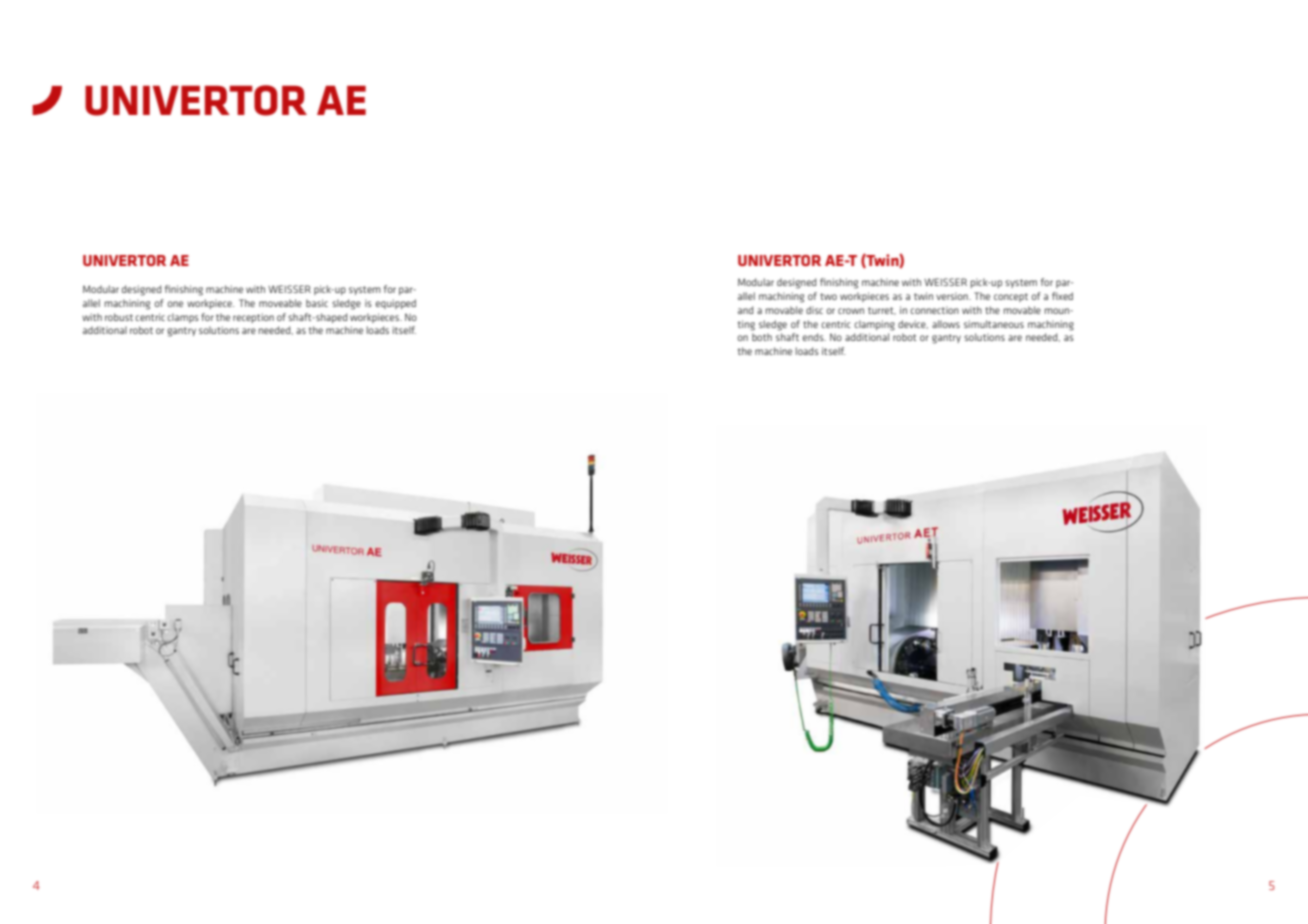 This screenshot has height=924, width=1308. Describe the element at coordinates (175, 304) in the screenshot. I see `one` at that location.
